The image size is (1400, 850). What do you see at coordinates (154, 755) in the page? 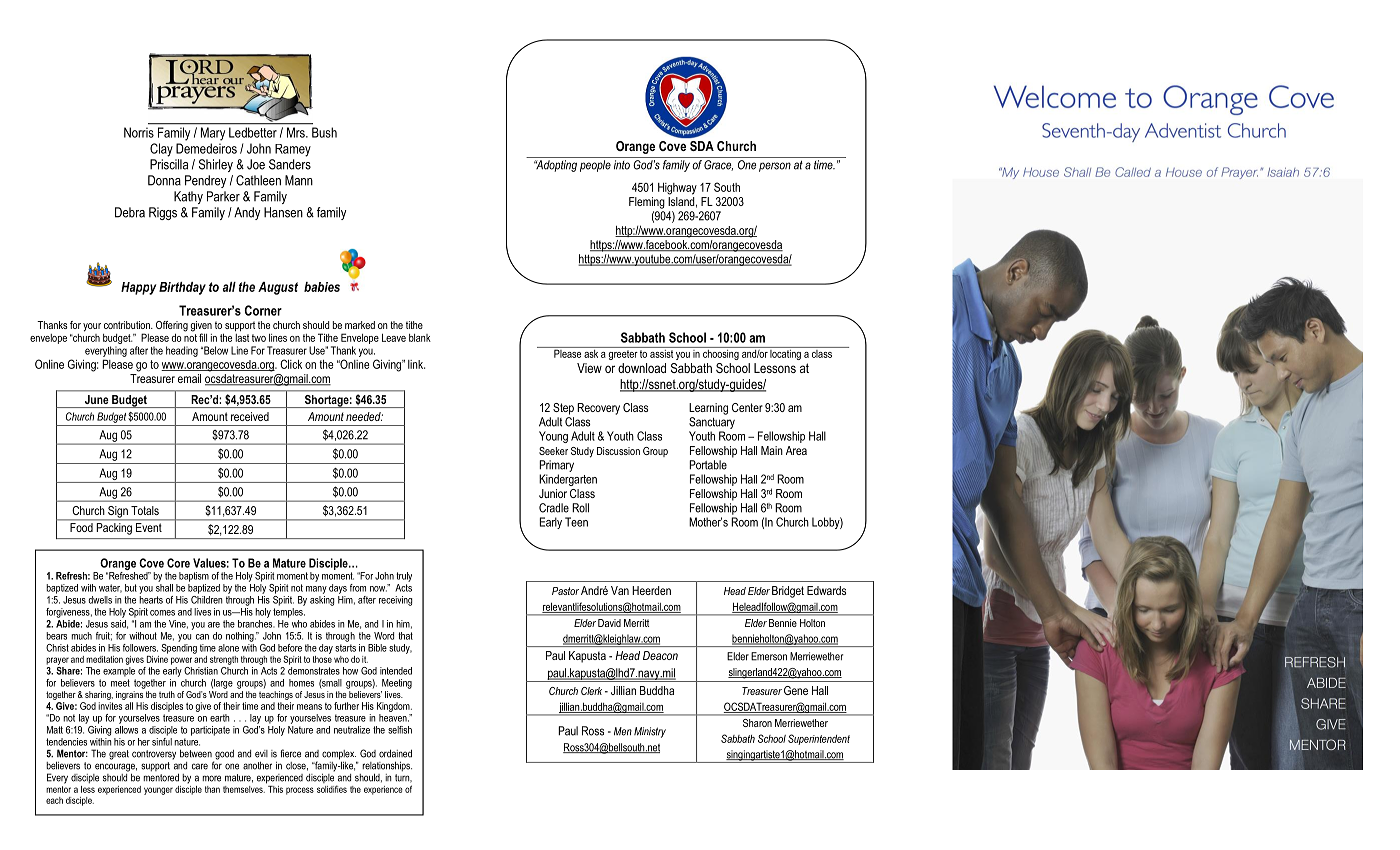
I see `controversy` at bounding box center [154, 755].
